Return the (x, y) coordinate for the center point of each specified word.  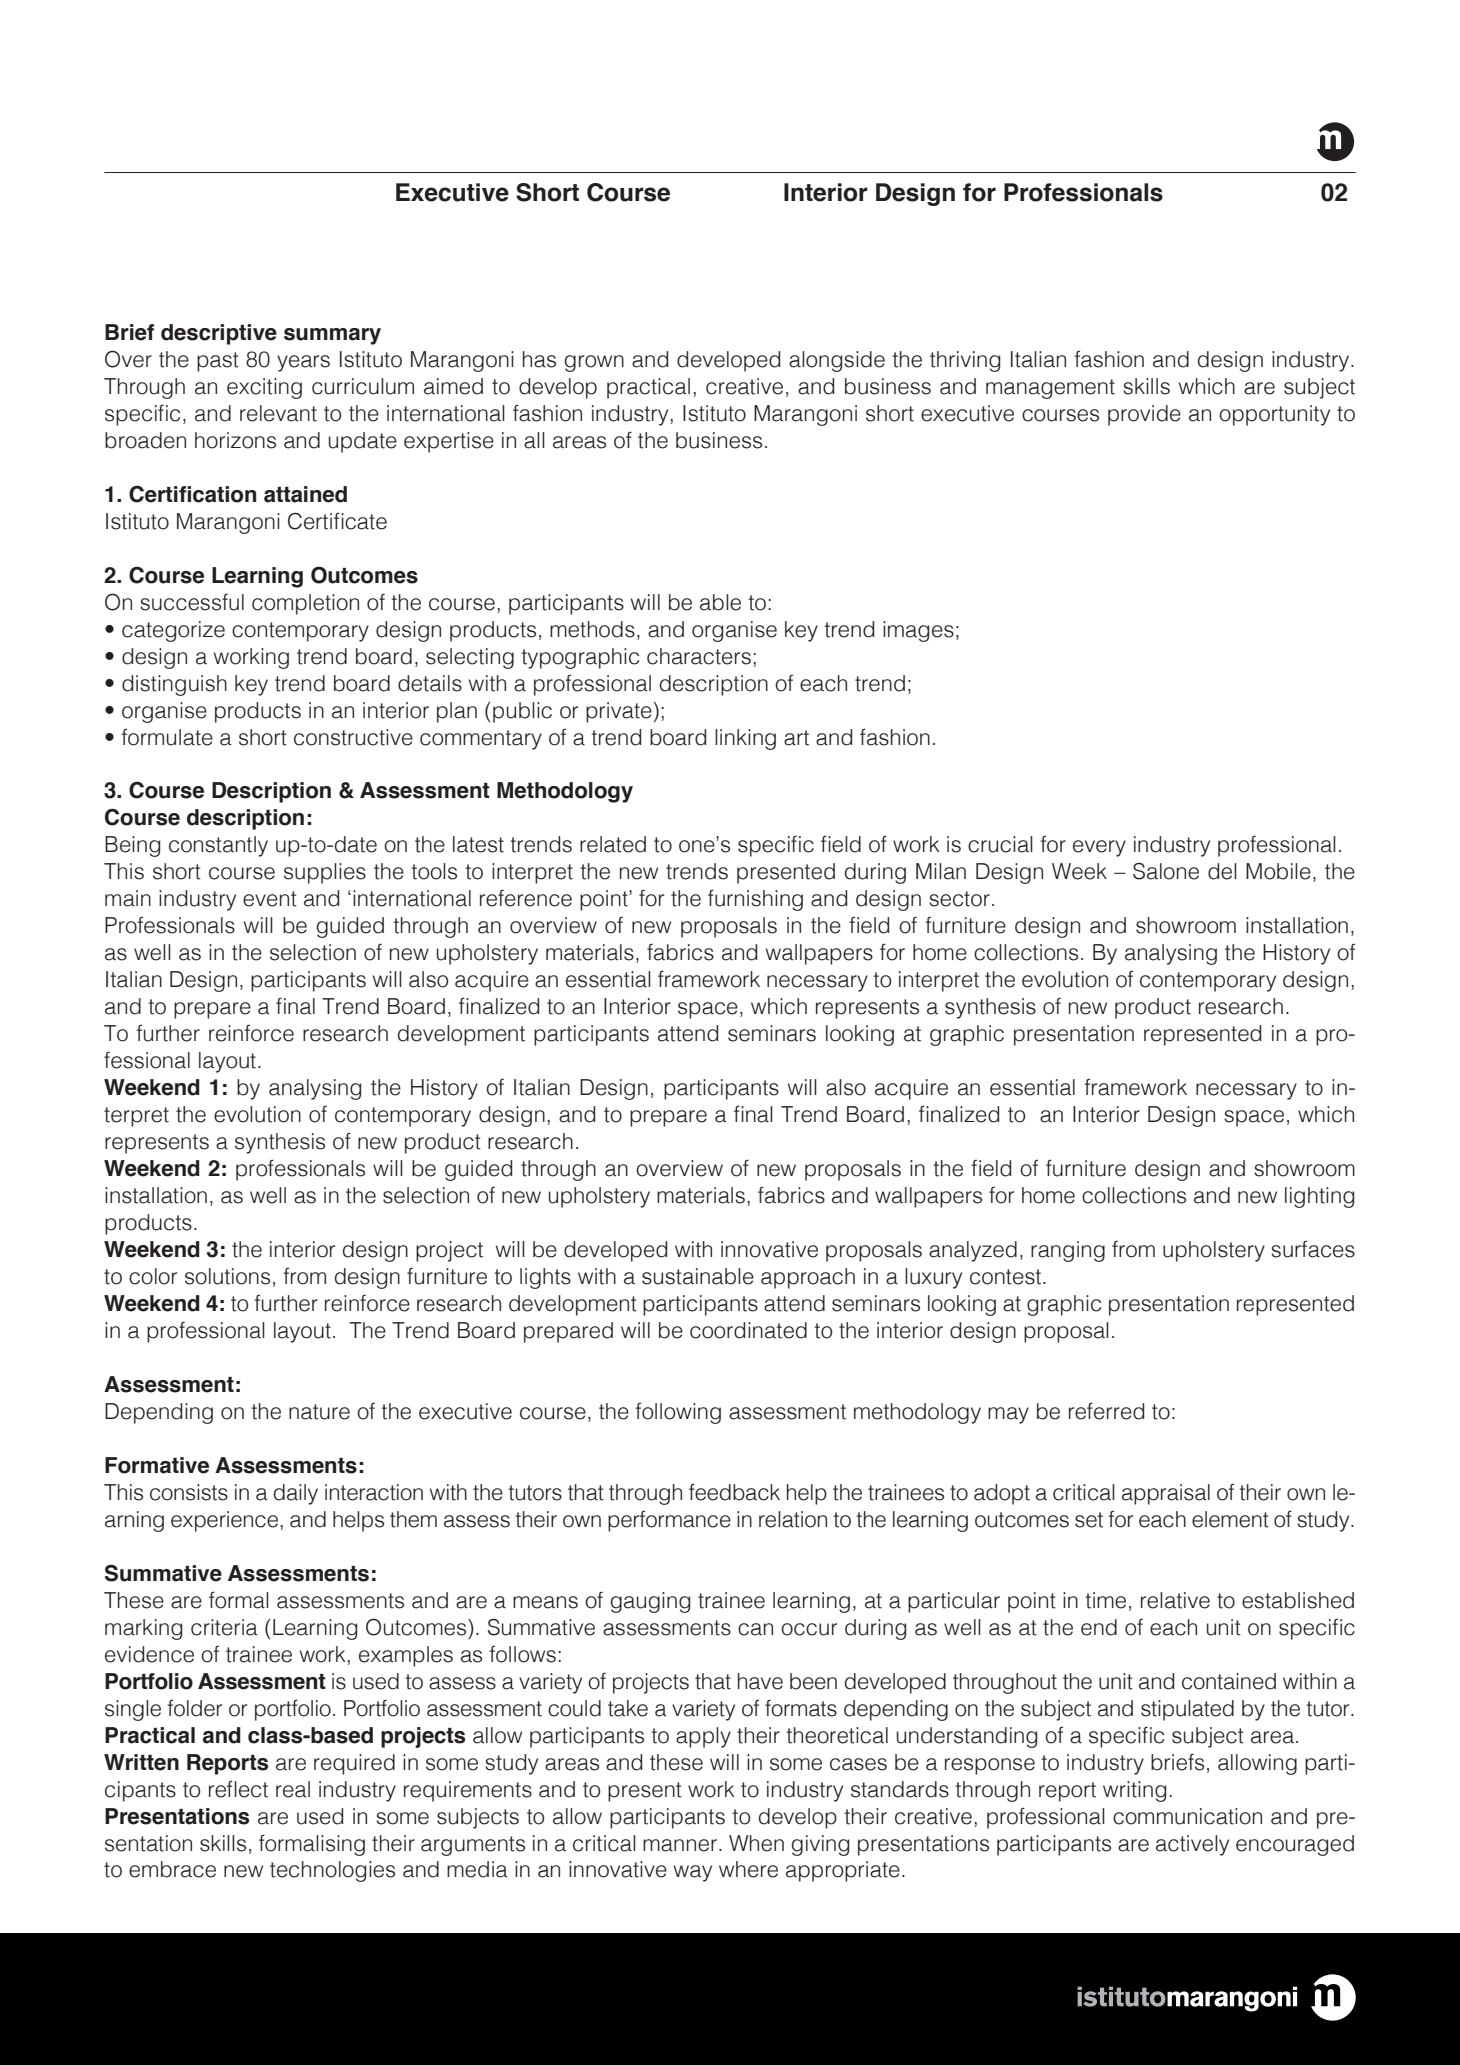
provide (1144, 415)
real (293, 1789)
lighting (1319, 1197)
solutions (227, 1276)
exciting (264, 388)
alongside (837, 361)
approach (808, 1278)
